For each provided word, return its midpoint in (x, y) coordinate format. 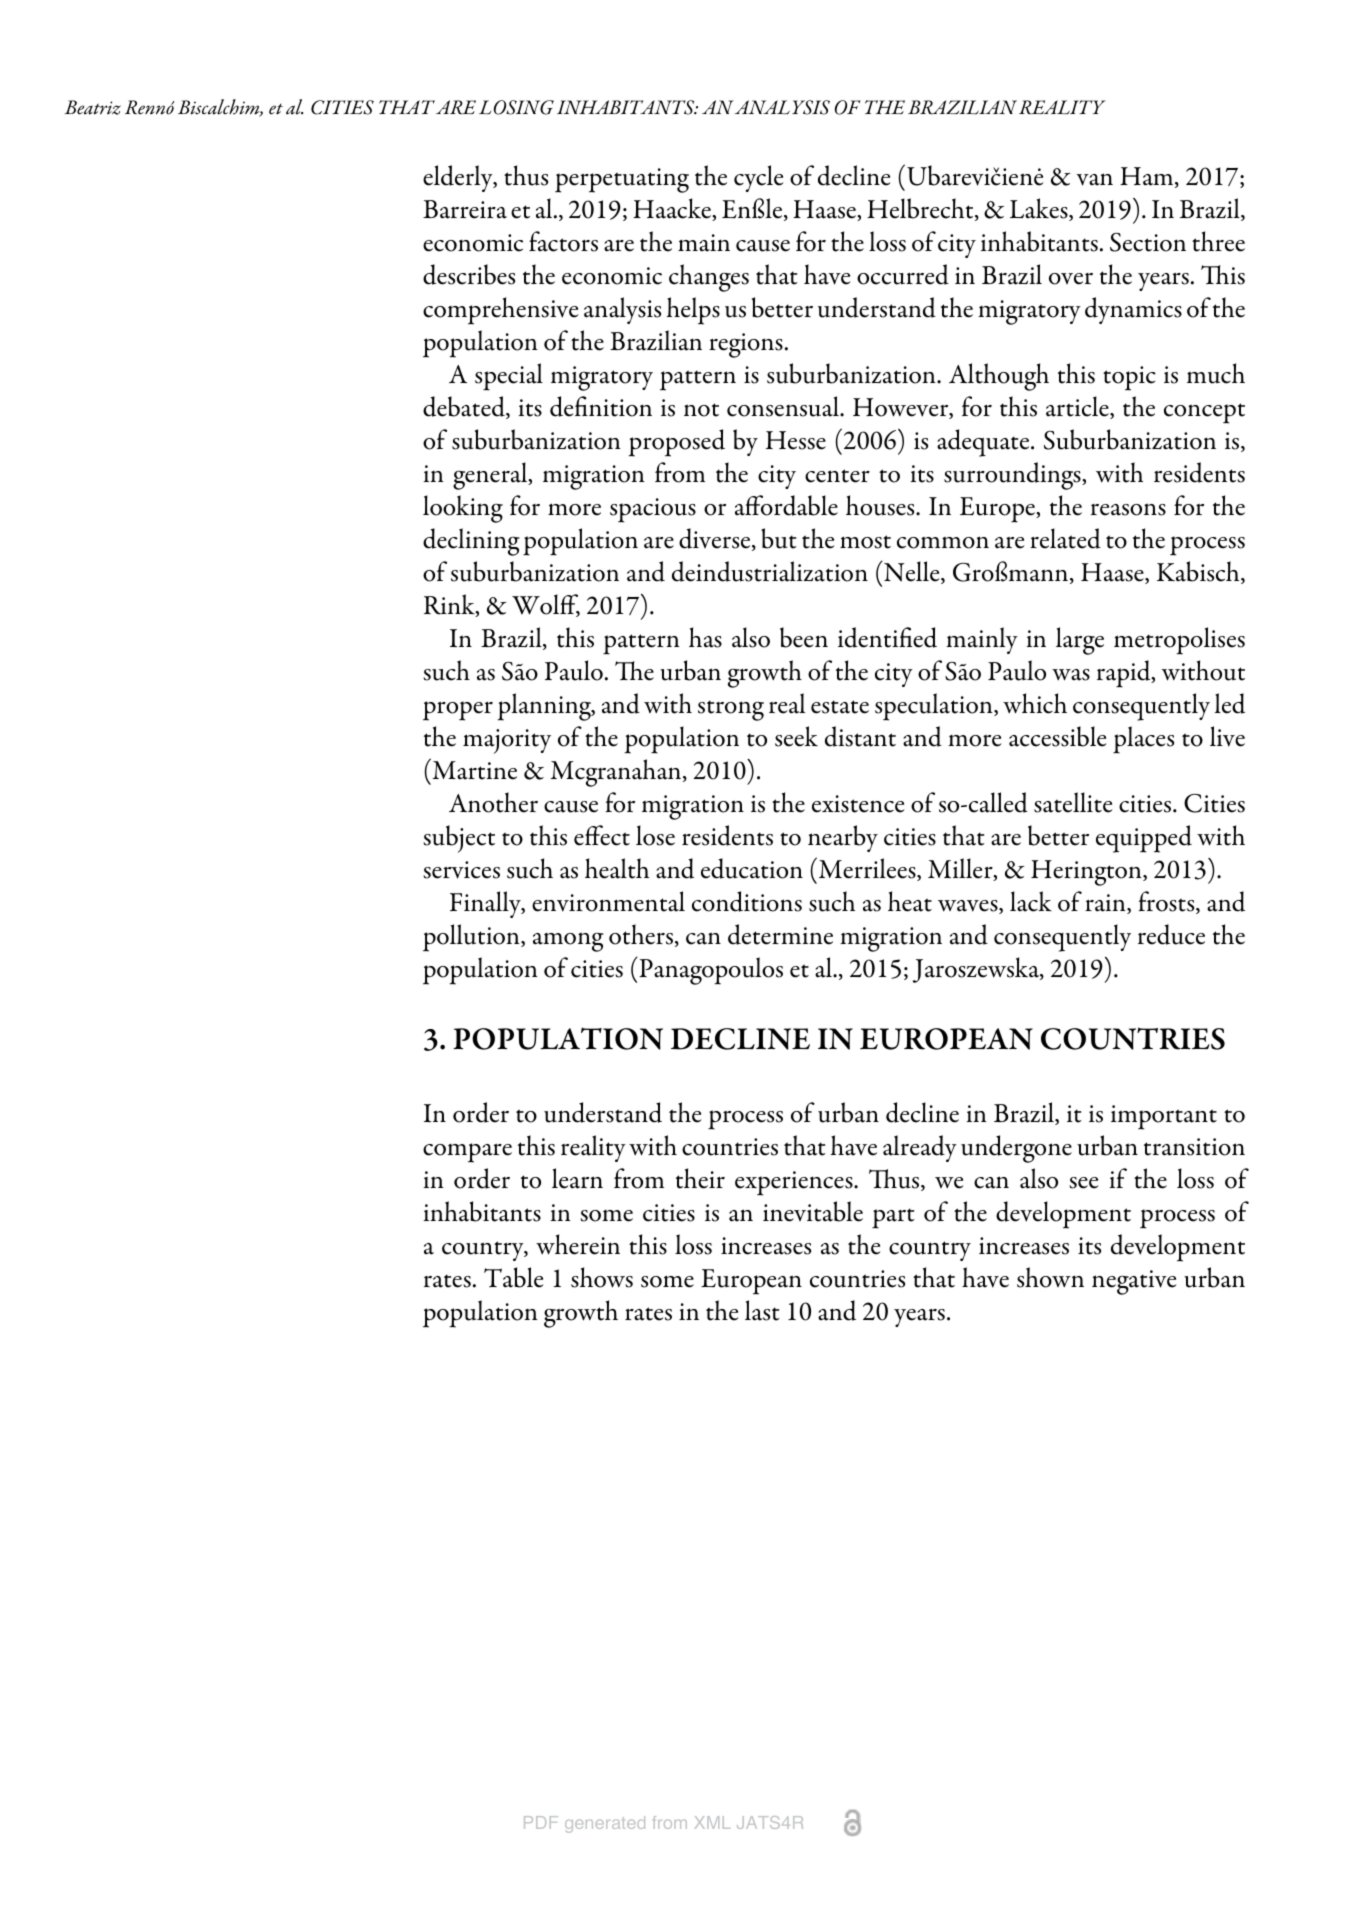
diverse (716, 539)
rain (1106, 904)
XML (712, 1822)
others (642, 935)
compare (467, 1153)
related (1065, 538)
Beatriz (92, 107)
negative (1134, 1282)
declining (471, 542)
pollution (472, 938)
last (762, 1310)
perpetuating (622, 180)
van (1094, 179)
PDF (541, 1822)
